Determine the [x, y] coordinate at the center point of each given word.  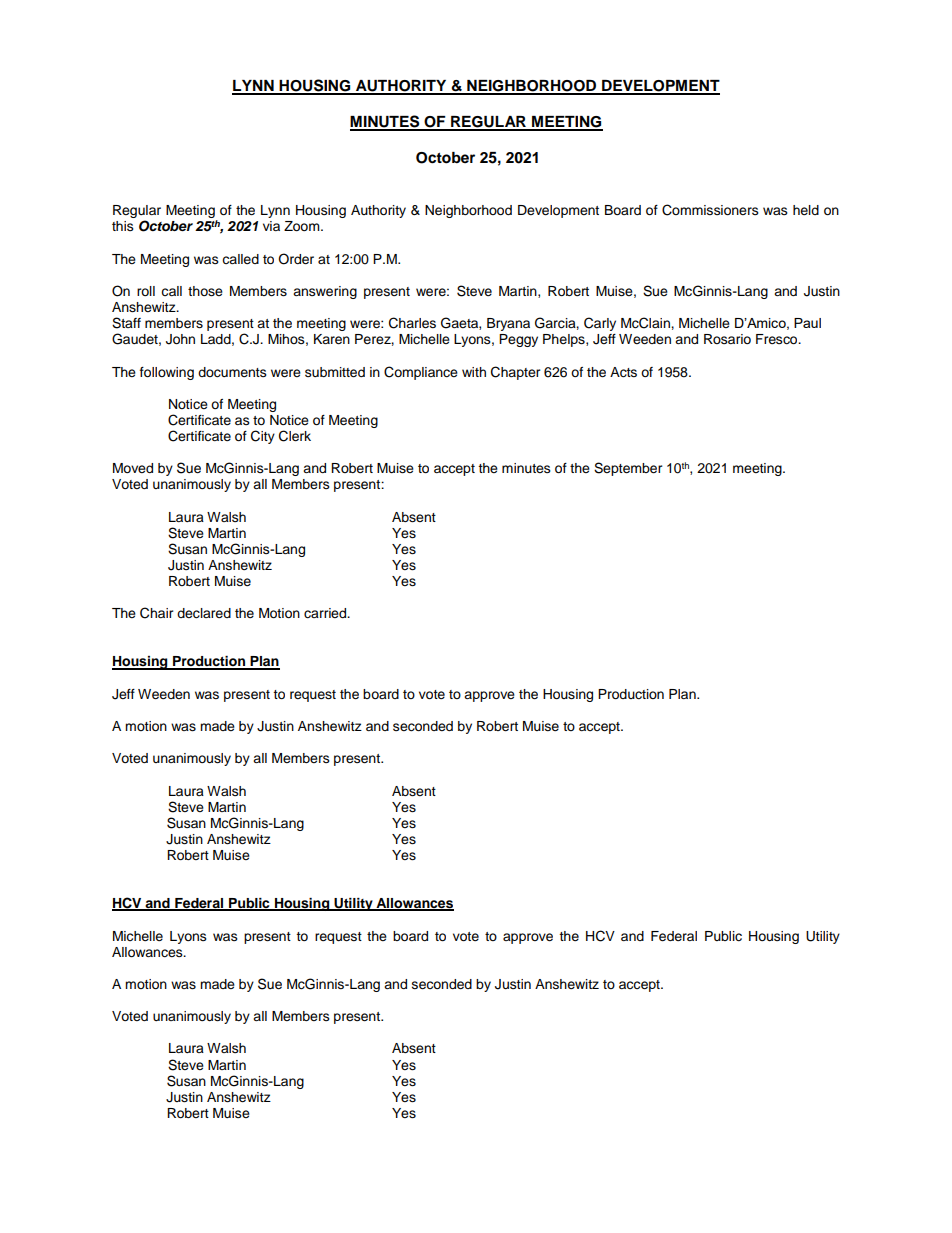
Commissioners [710, 210]
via [271, 226]
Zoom [303, 226]
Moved [133, 468]
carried [326, 613]
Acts [623, 372]
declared [204, 613]
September [628, 469]
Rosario [727, 339]
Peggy [518, 340]
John [180, 339]
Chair [157, 613]
